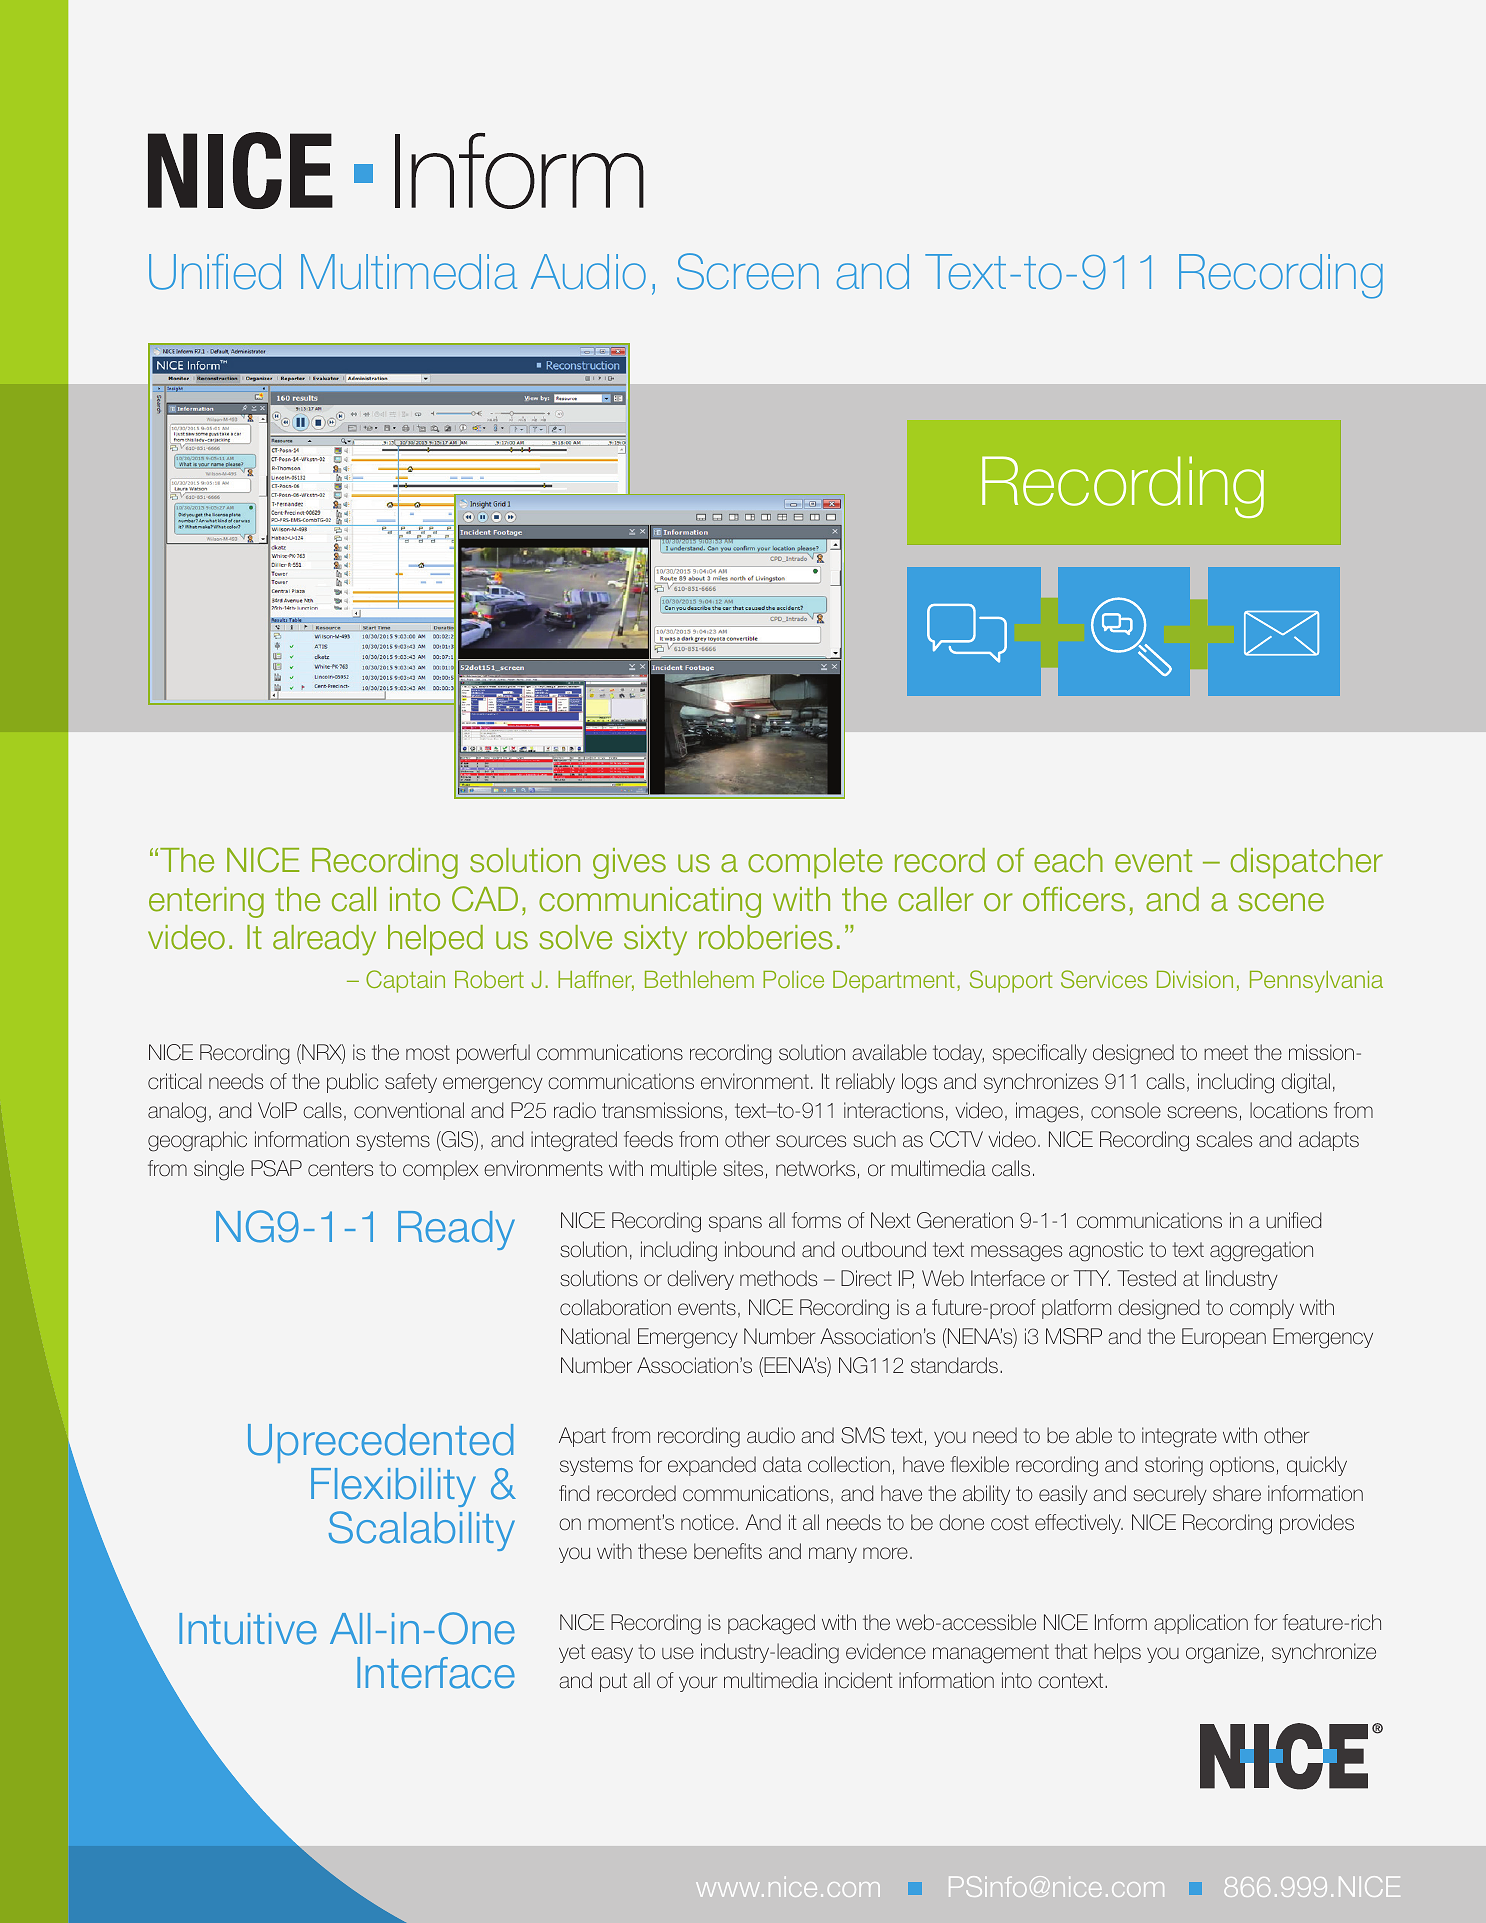 This image has height=1923, width=1486. I want to click on meet, so click(1226, 1053).
